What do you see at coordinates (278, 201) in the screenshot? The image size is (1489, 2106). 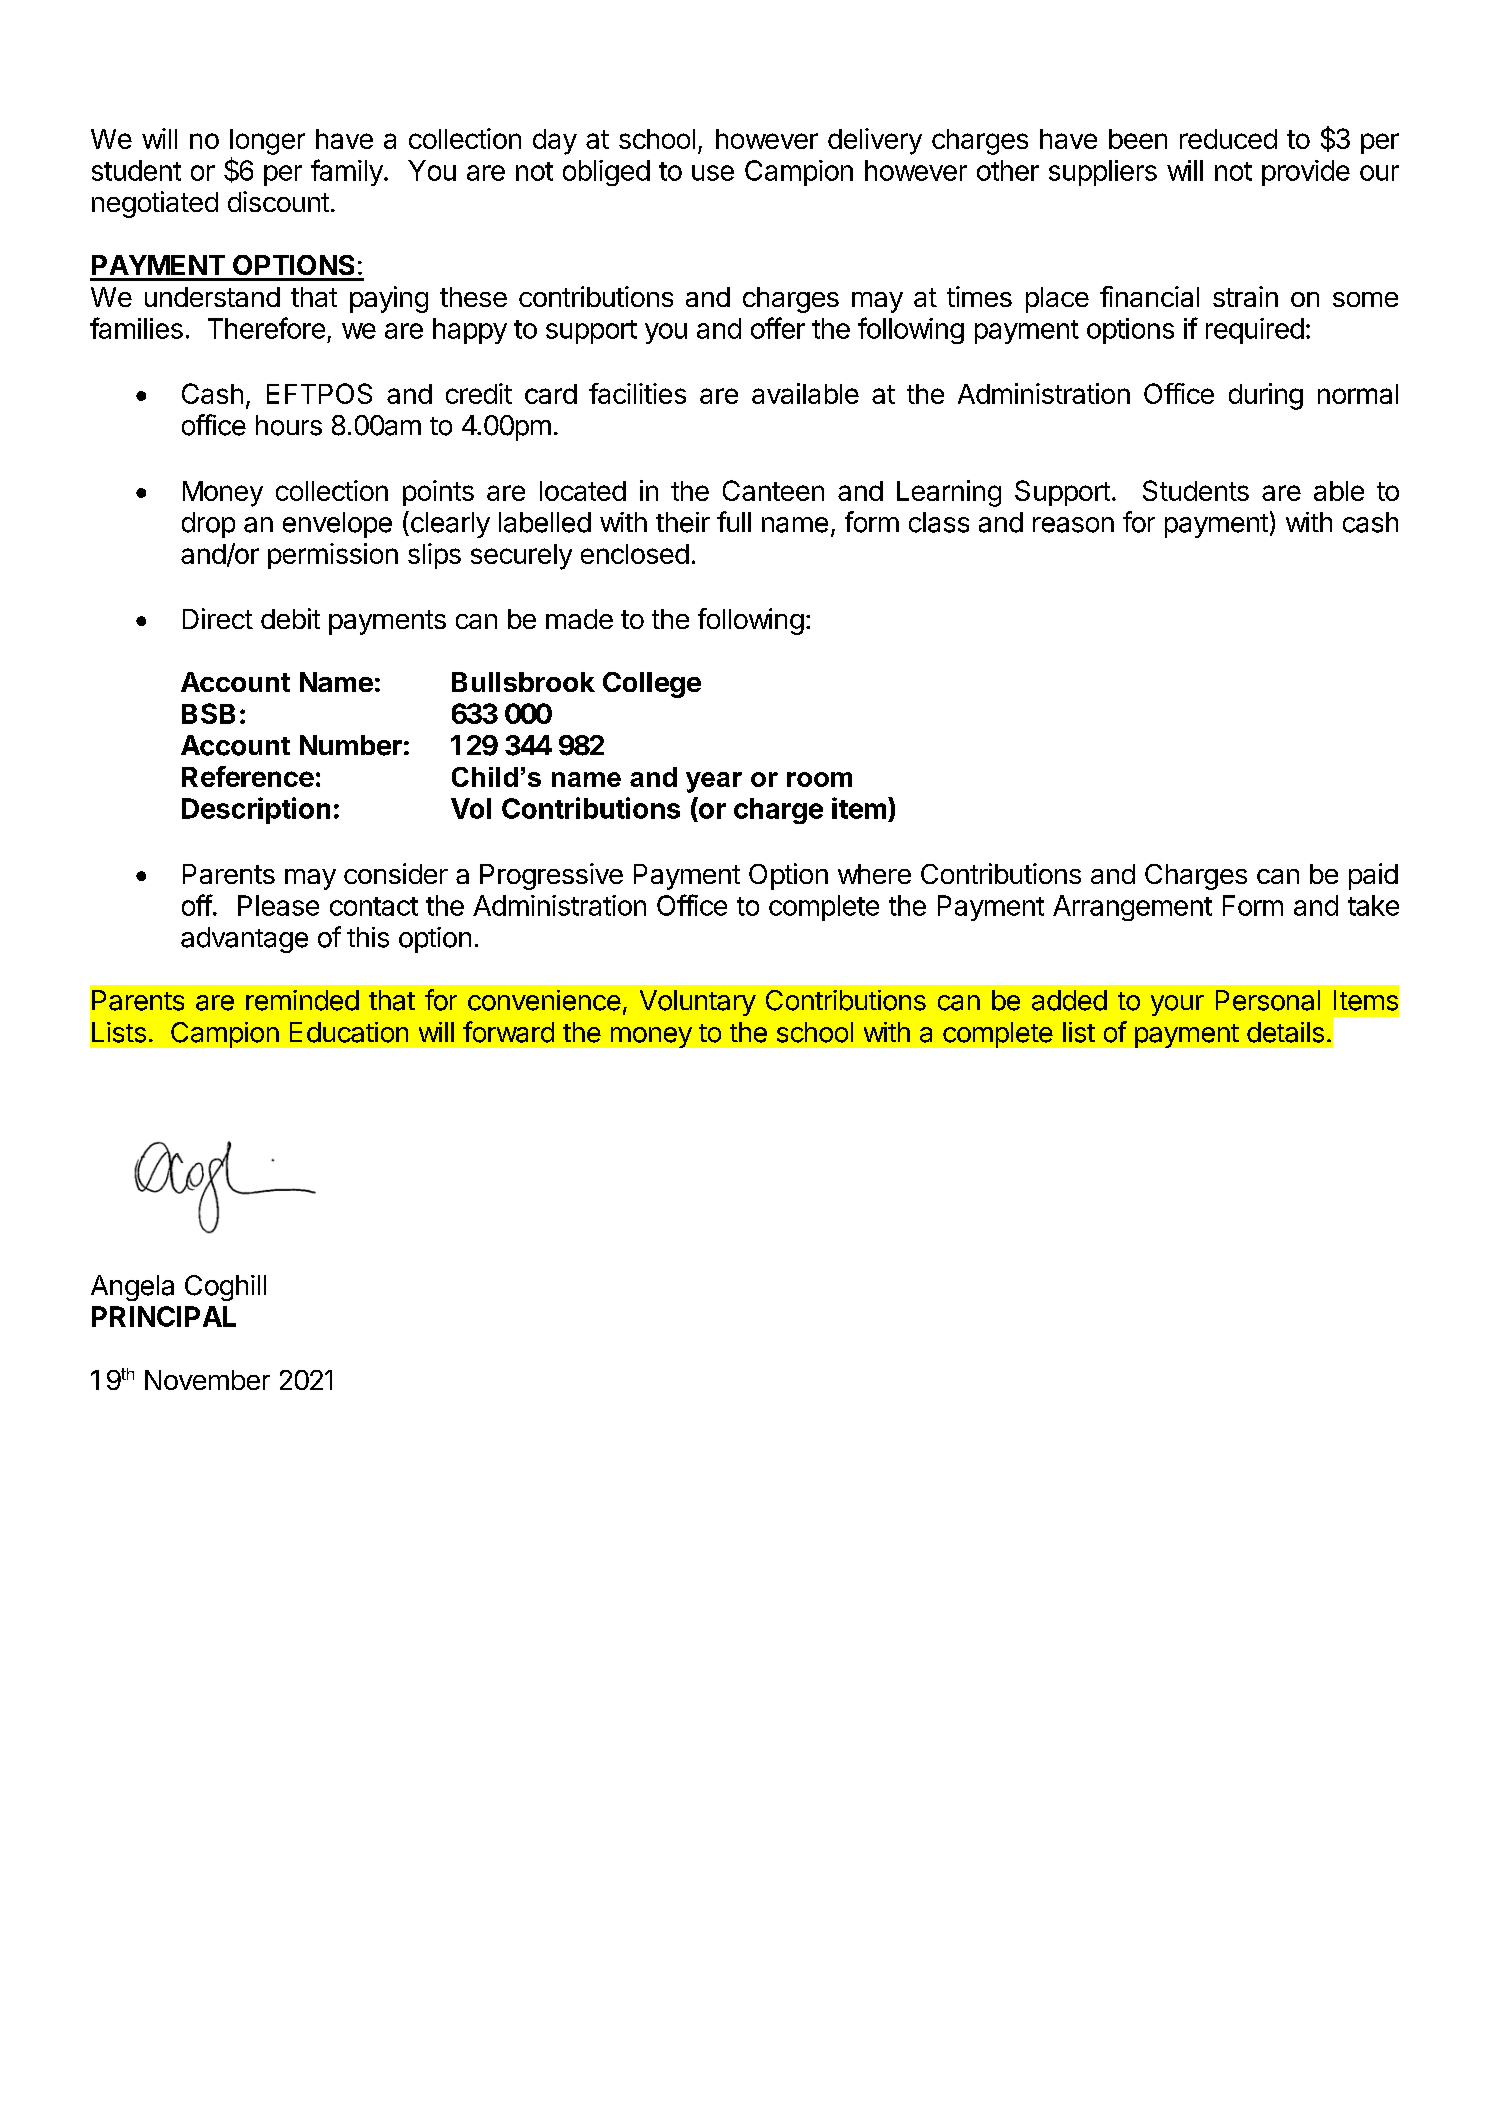 I see `discount` at bounding box center [278, 201].
